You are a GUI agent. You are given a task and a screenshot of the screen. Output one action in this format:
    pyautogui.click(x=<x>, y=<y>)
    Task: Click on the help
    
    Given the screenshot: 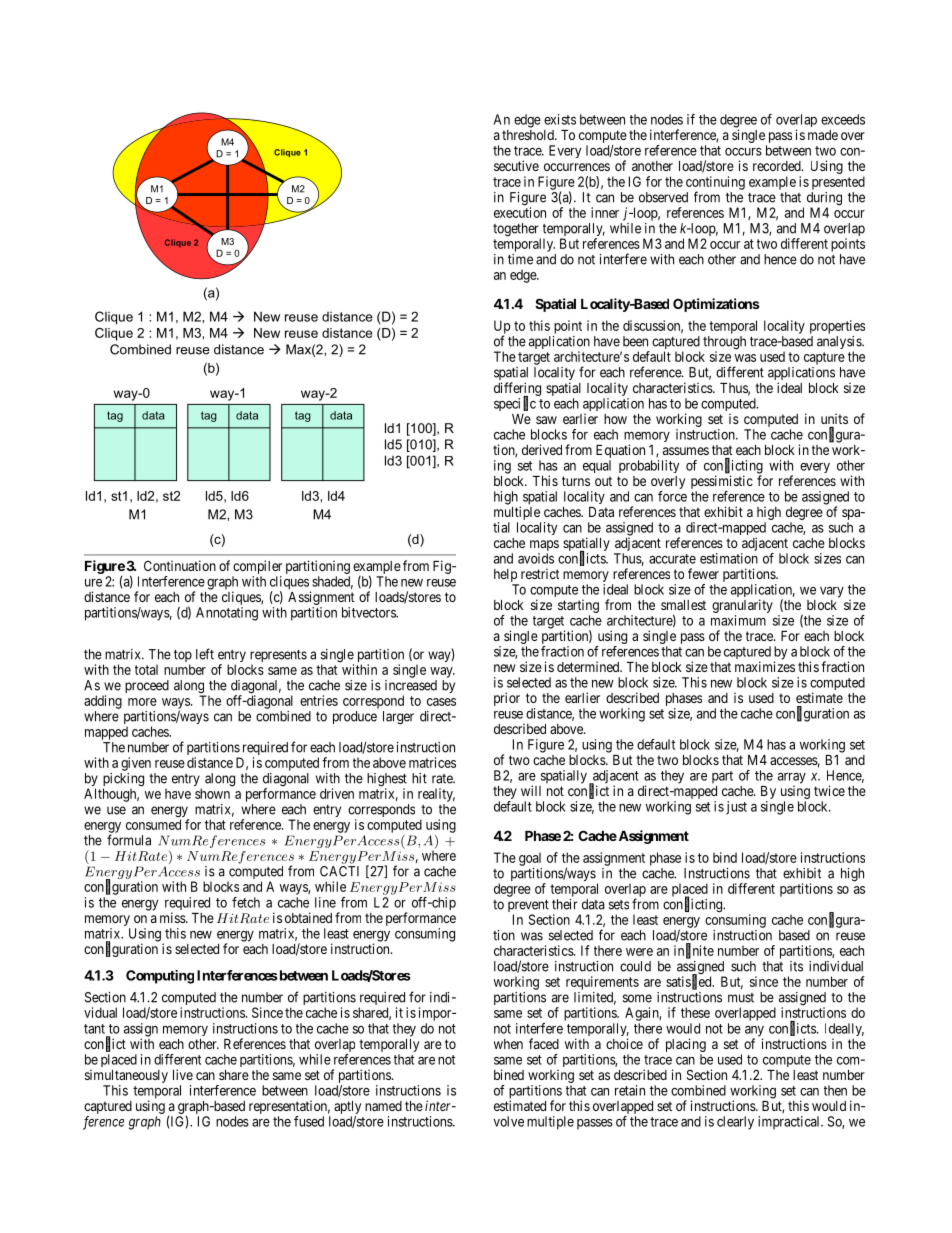 What is the action you would take?
    pyautogui.click(x=505, y=575)
